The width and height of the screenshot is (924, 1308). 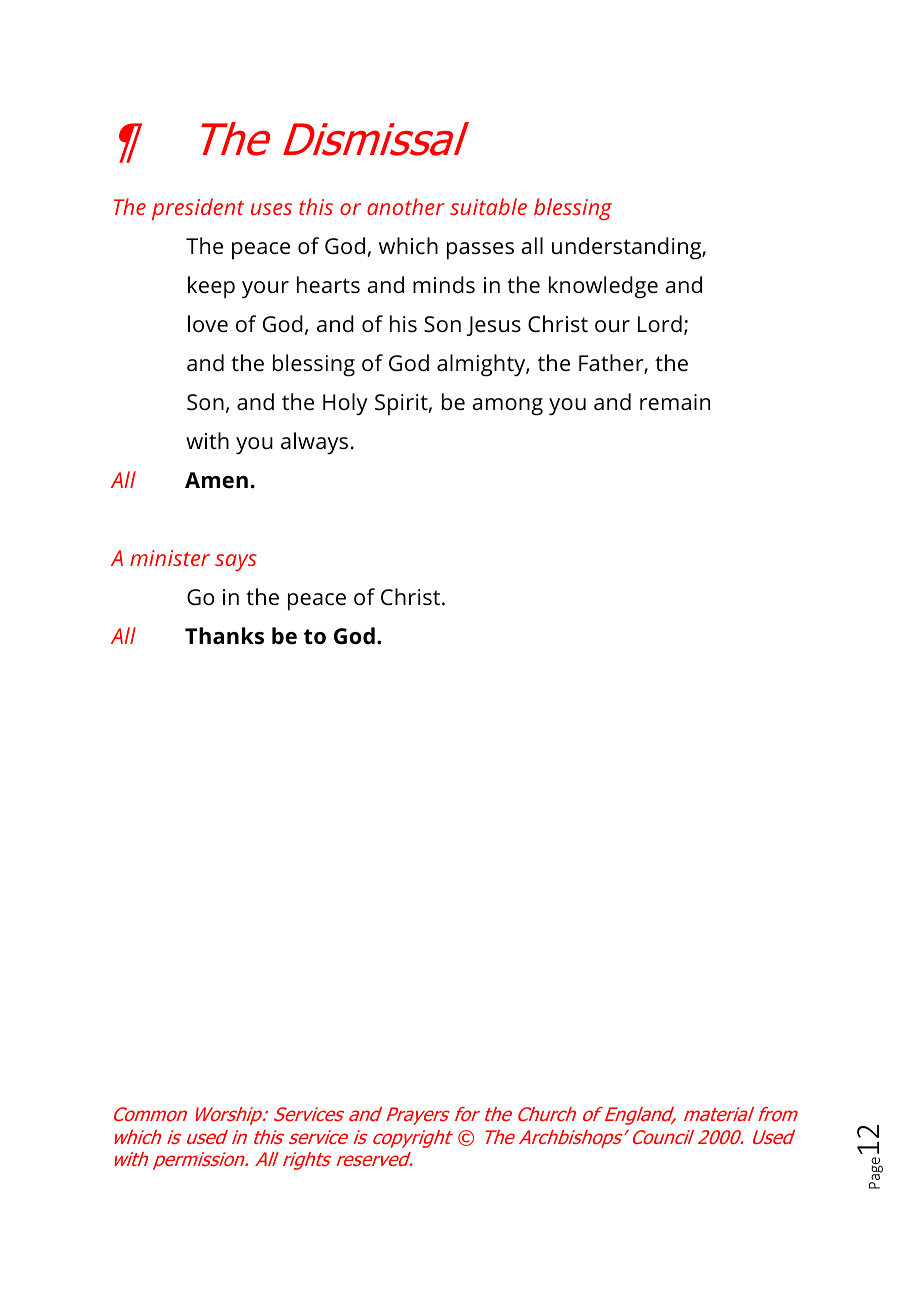 What do you see at coordinates (224, 636) in the screenshot?
I see `Thanks` at bounding box center [224, 636].
